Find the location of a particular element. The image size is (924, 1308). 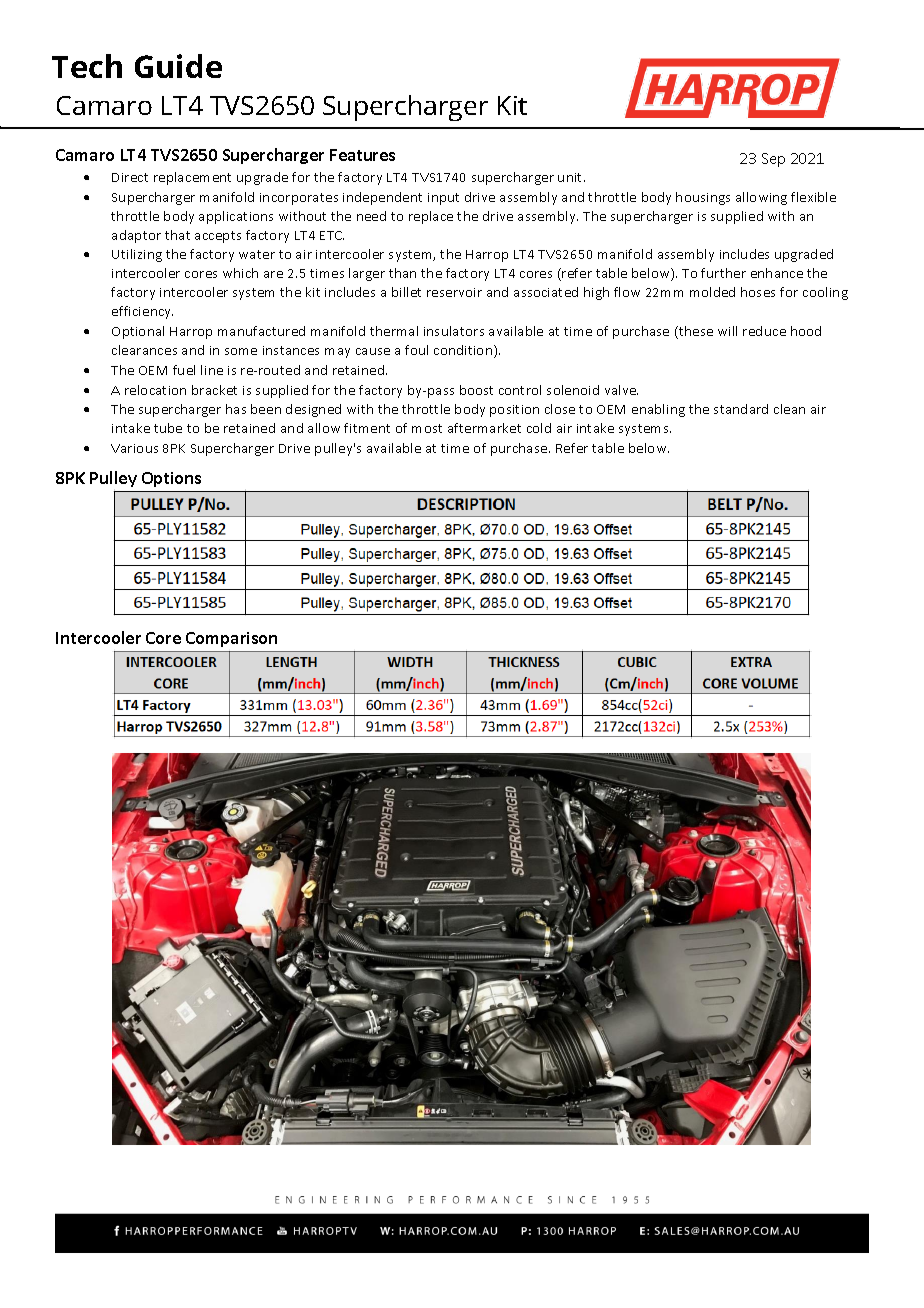

will is located at coordinates (727, 331).
